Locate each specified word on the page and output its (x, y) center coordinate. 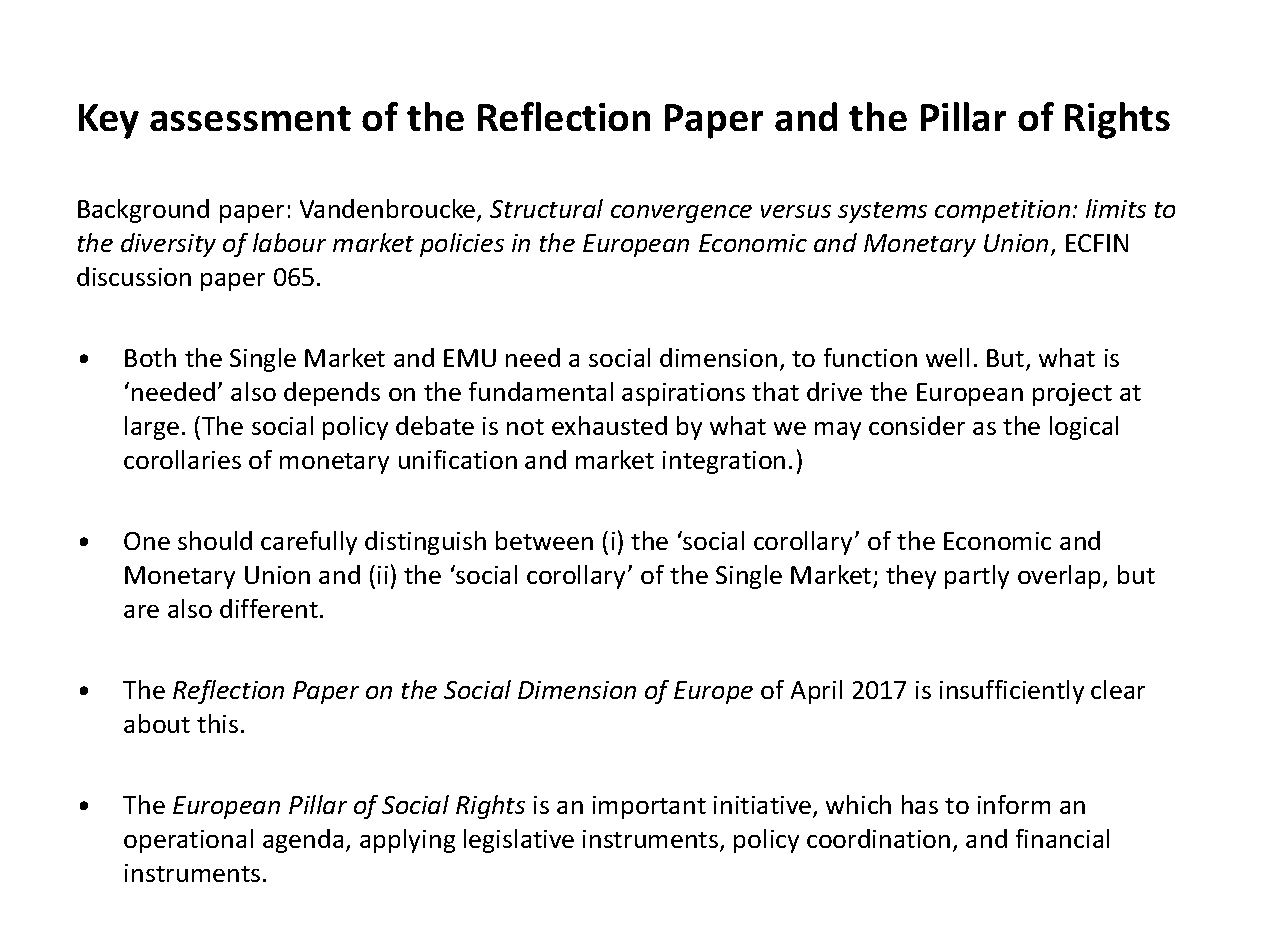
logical (1084, 428)
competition (1002, 211)
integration (724, 462)
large (152, 428)
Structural (546, 208)
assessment (250, 118)
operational (188, 841)
